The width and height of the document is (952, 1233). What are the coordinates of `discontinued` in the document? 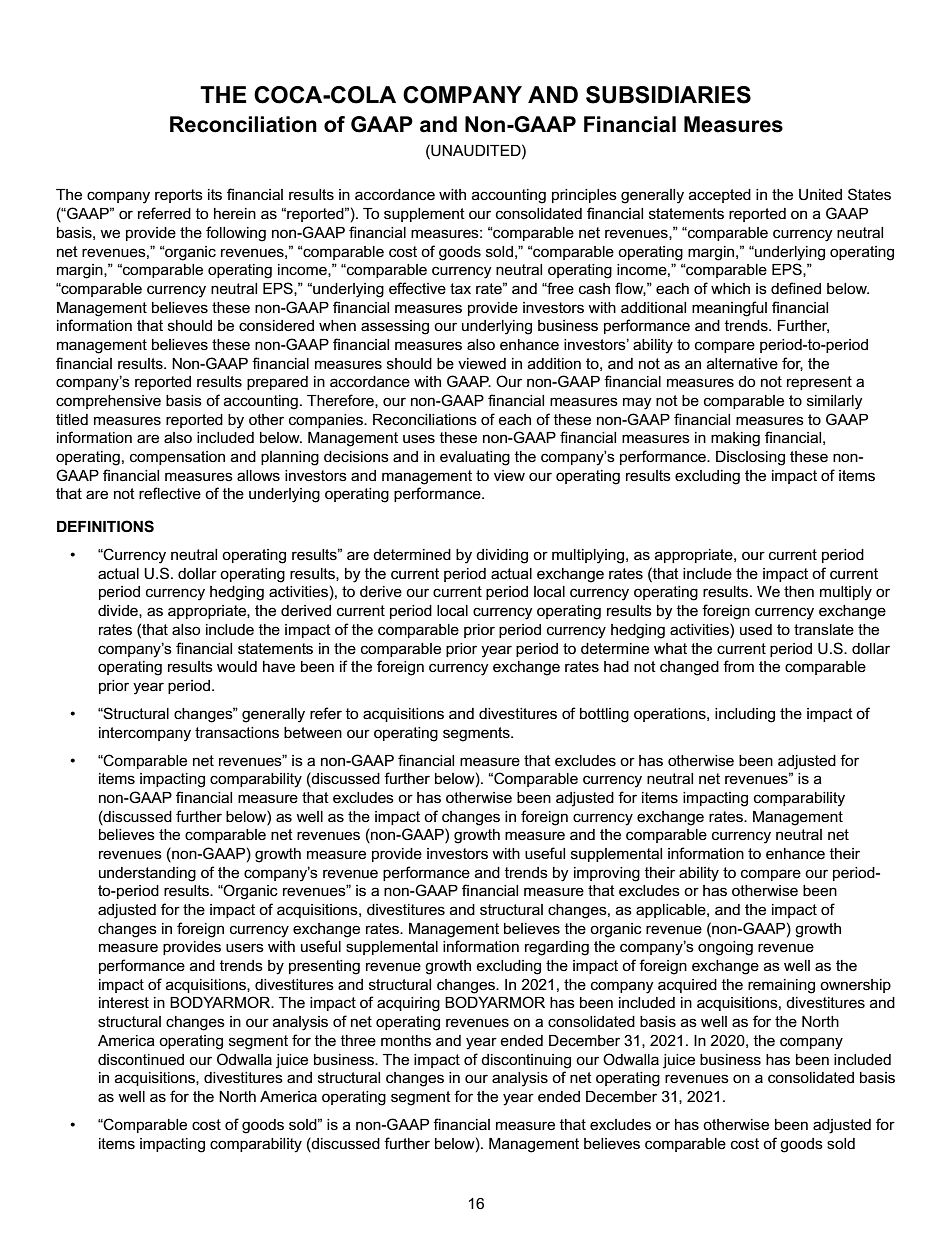 It's located at (141, 1059).
